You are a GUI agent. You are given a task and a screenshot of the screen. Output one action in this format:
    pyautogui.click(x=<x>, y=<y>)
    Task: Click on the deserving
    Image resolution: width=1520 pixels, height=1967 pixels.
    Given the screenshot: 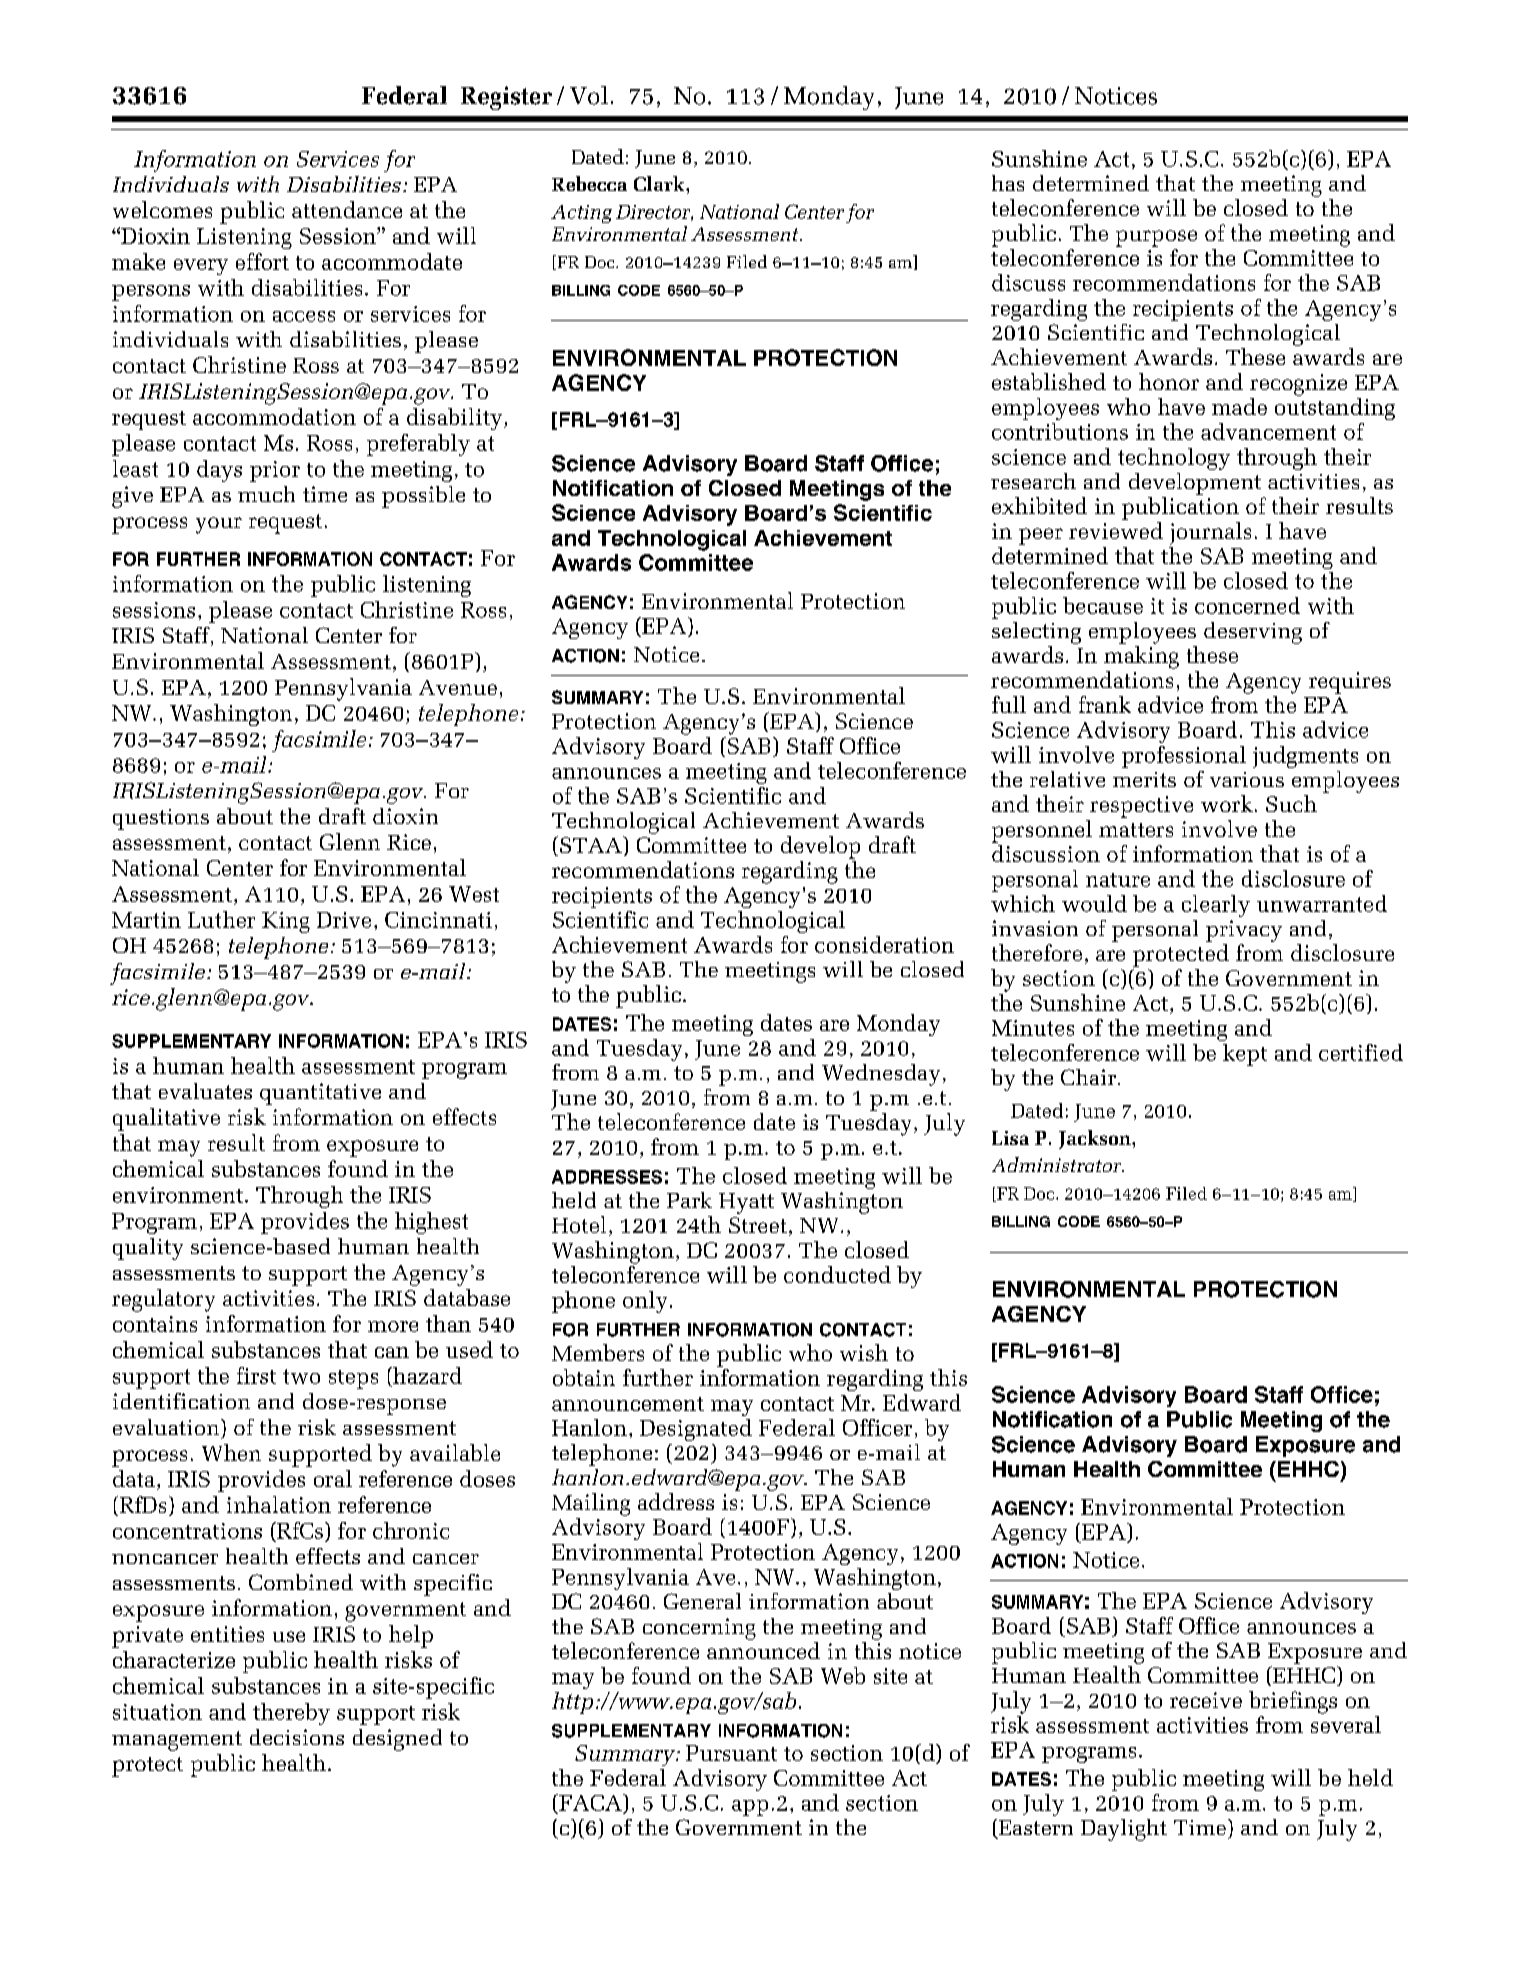 What is the action you would take?
    pyautogui.click(x=1253, y=633)
